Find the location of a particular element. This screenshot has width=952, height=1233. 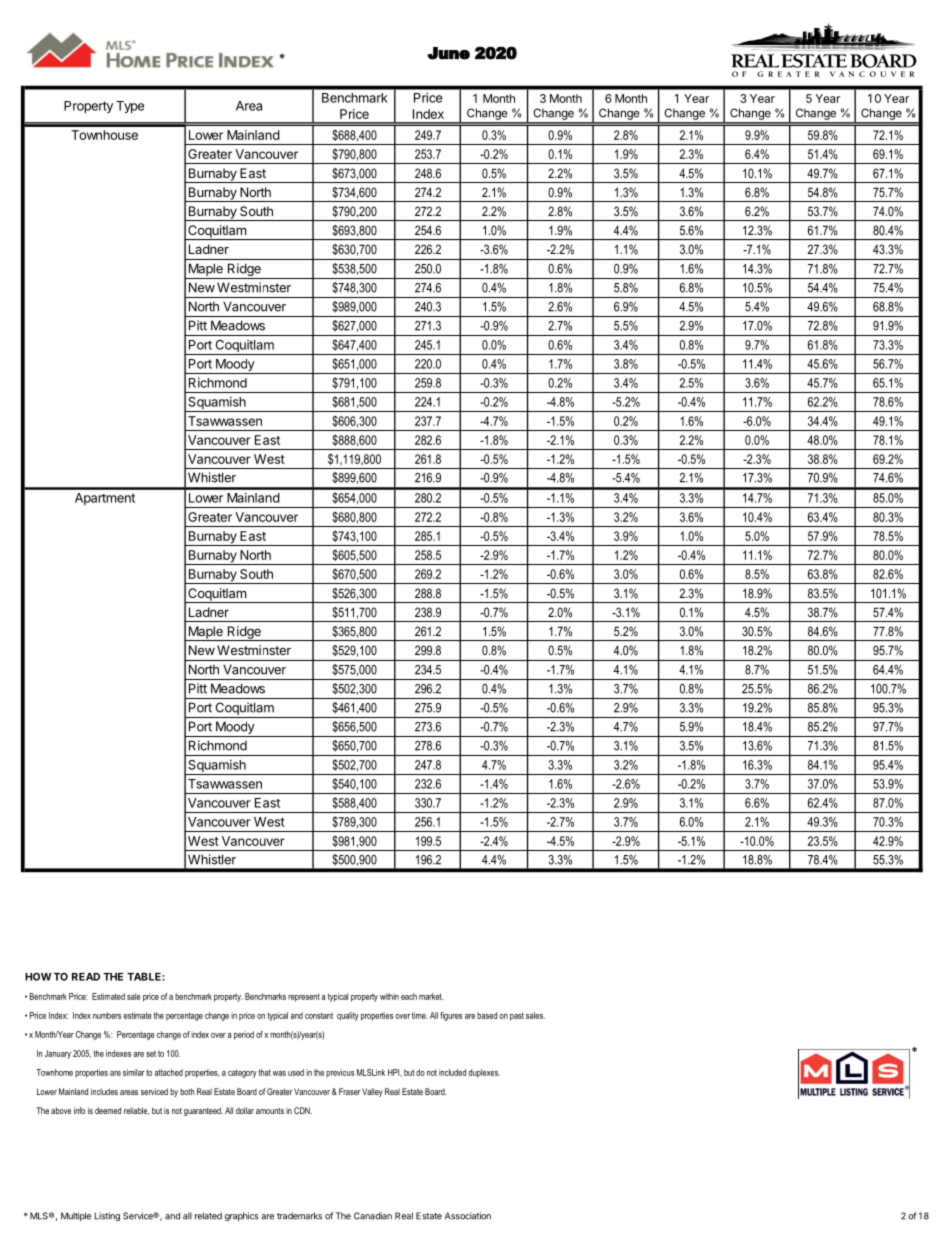

June is located at coordinates (448, 53).
